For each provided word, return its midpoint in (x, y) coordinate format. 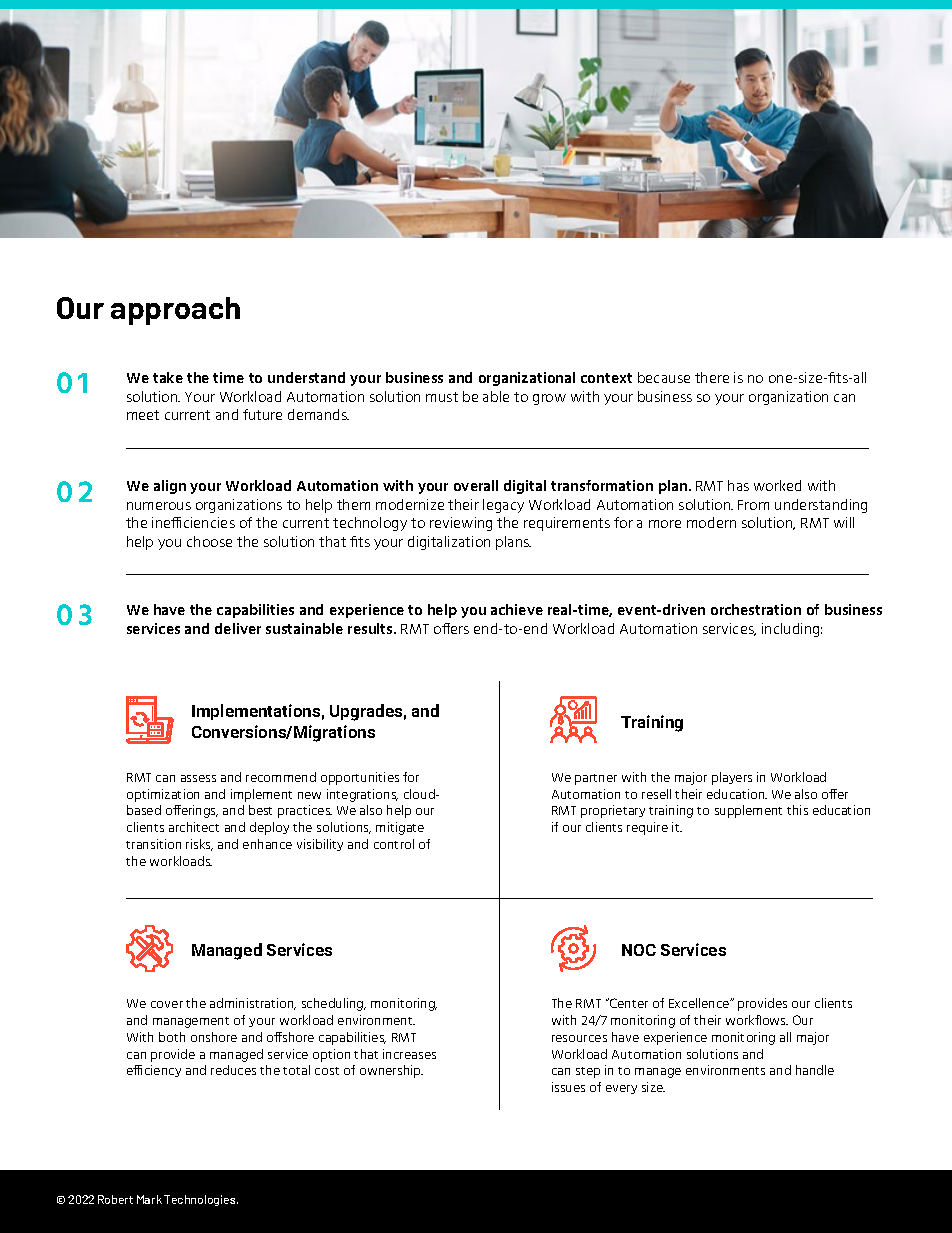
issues (568, 1087)
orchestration (756, 609)
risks (199, 845)
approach (175, 311)
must (442, 397)
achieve (517, 609)
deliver (238, 628)
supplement (748, 811)
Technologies (201, 1200)
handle (815, 1070)
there (712, 377)
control (394, 844)
